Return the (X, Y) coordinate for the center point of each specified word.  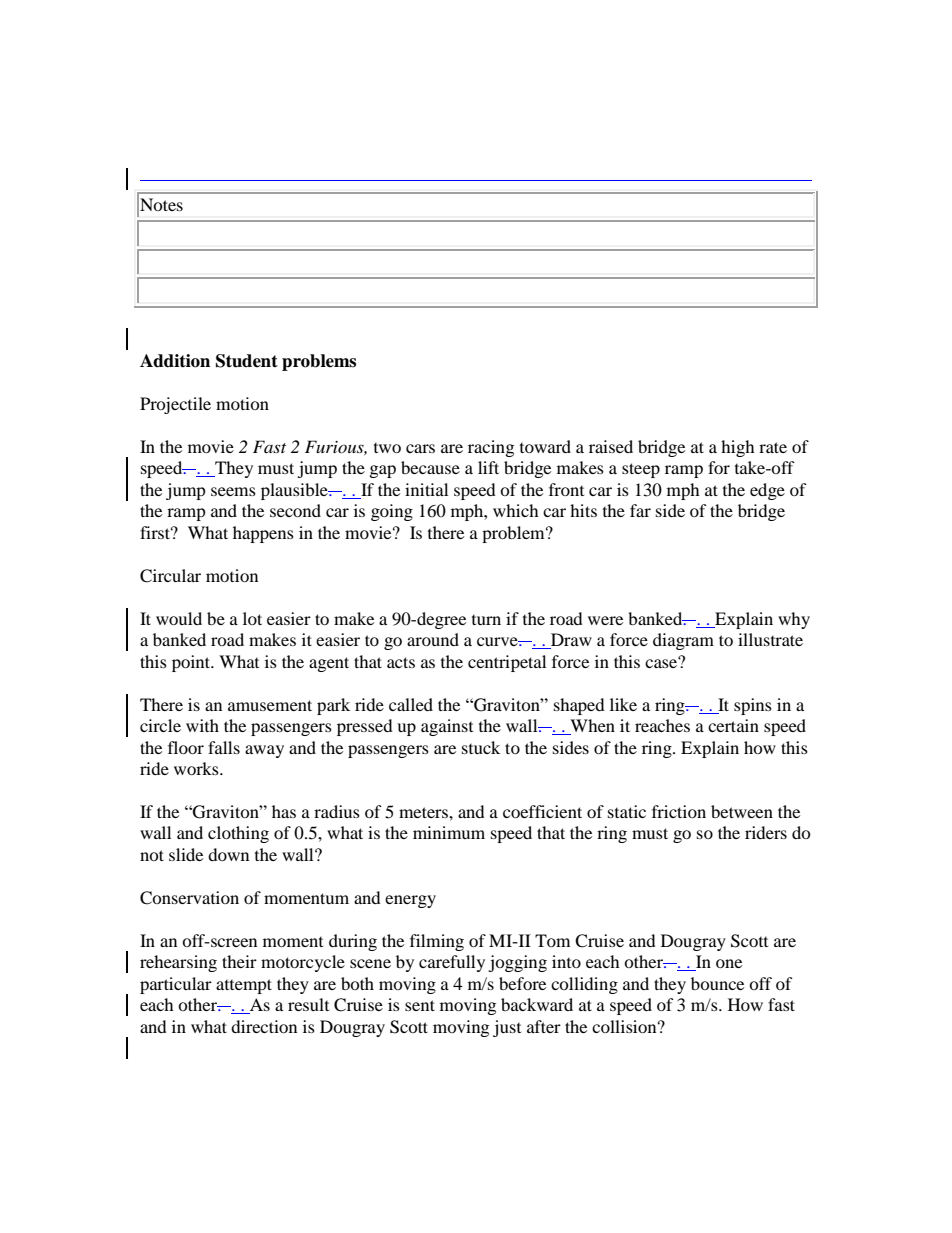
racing (491, 448)
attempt (244, 986)
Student (247, 361)
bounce (717, 983)
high (738, 448)
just (507, 1028)
